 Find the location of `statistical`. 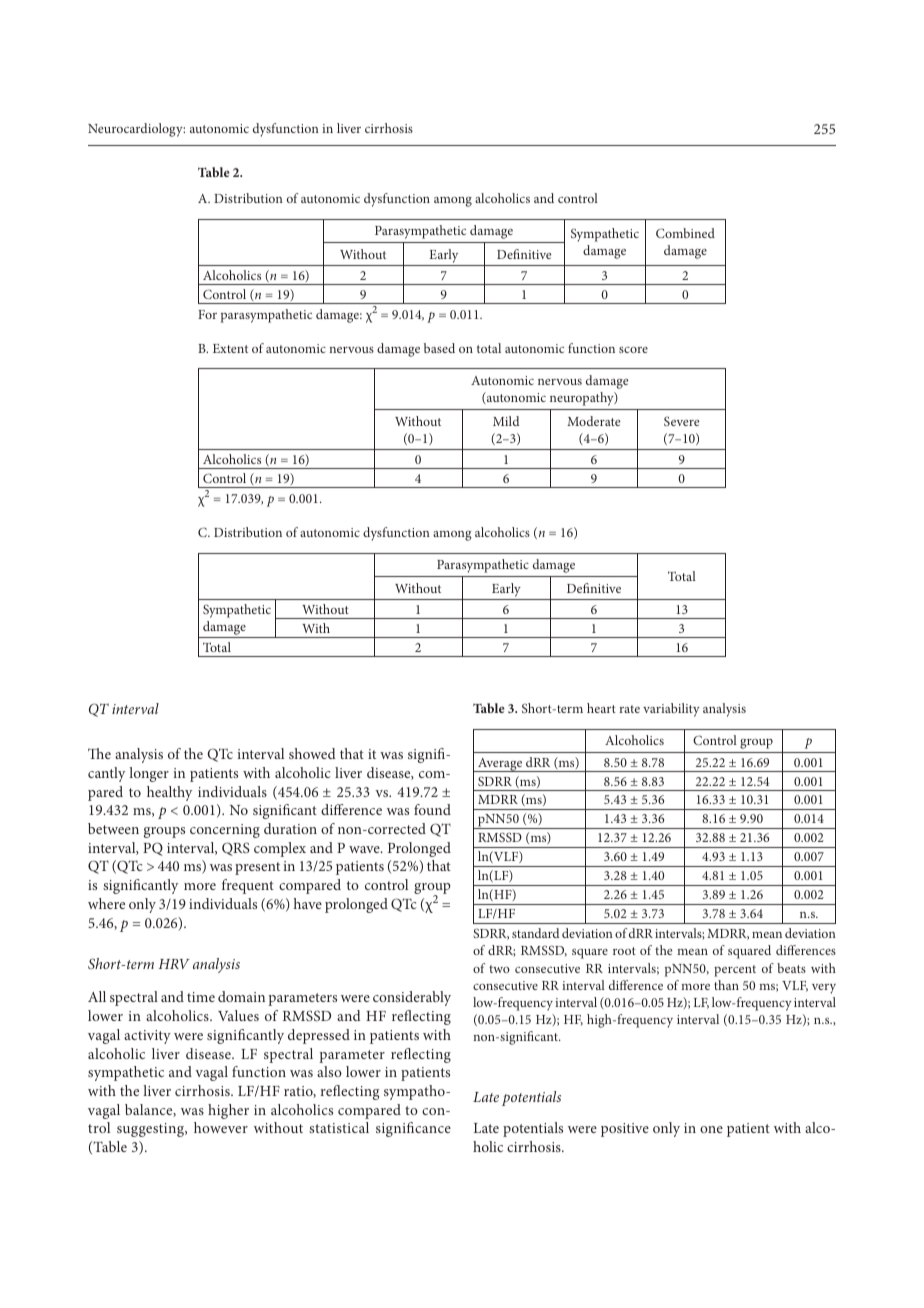

statistical is located at coordinates (339, 1127).
